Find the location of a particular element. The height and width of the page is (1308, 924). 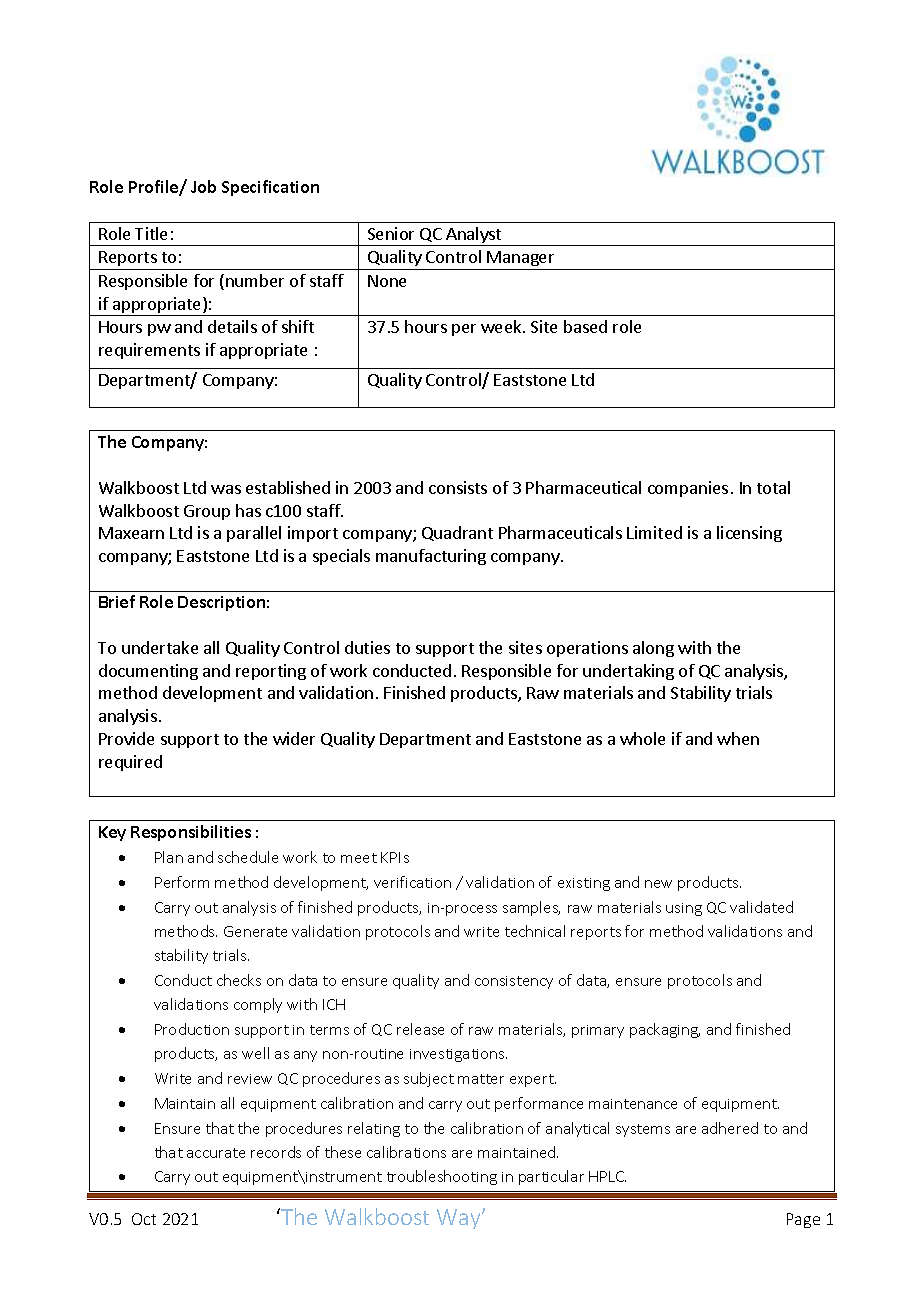

when is located at coordinates (738, 738).
